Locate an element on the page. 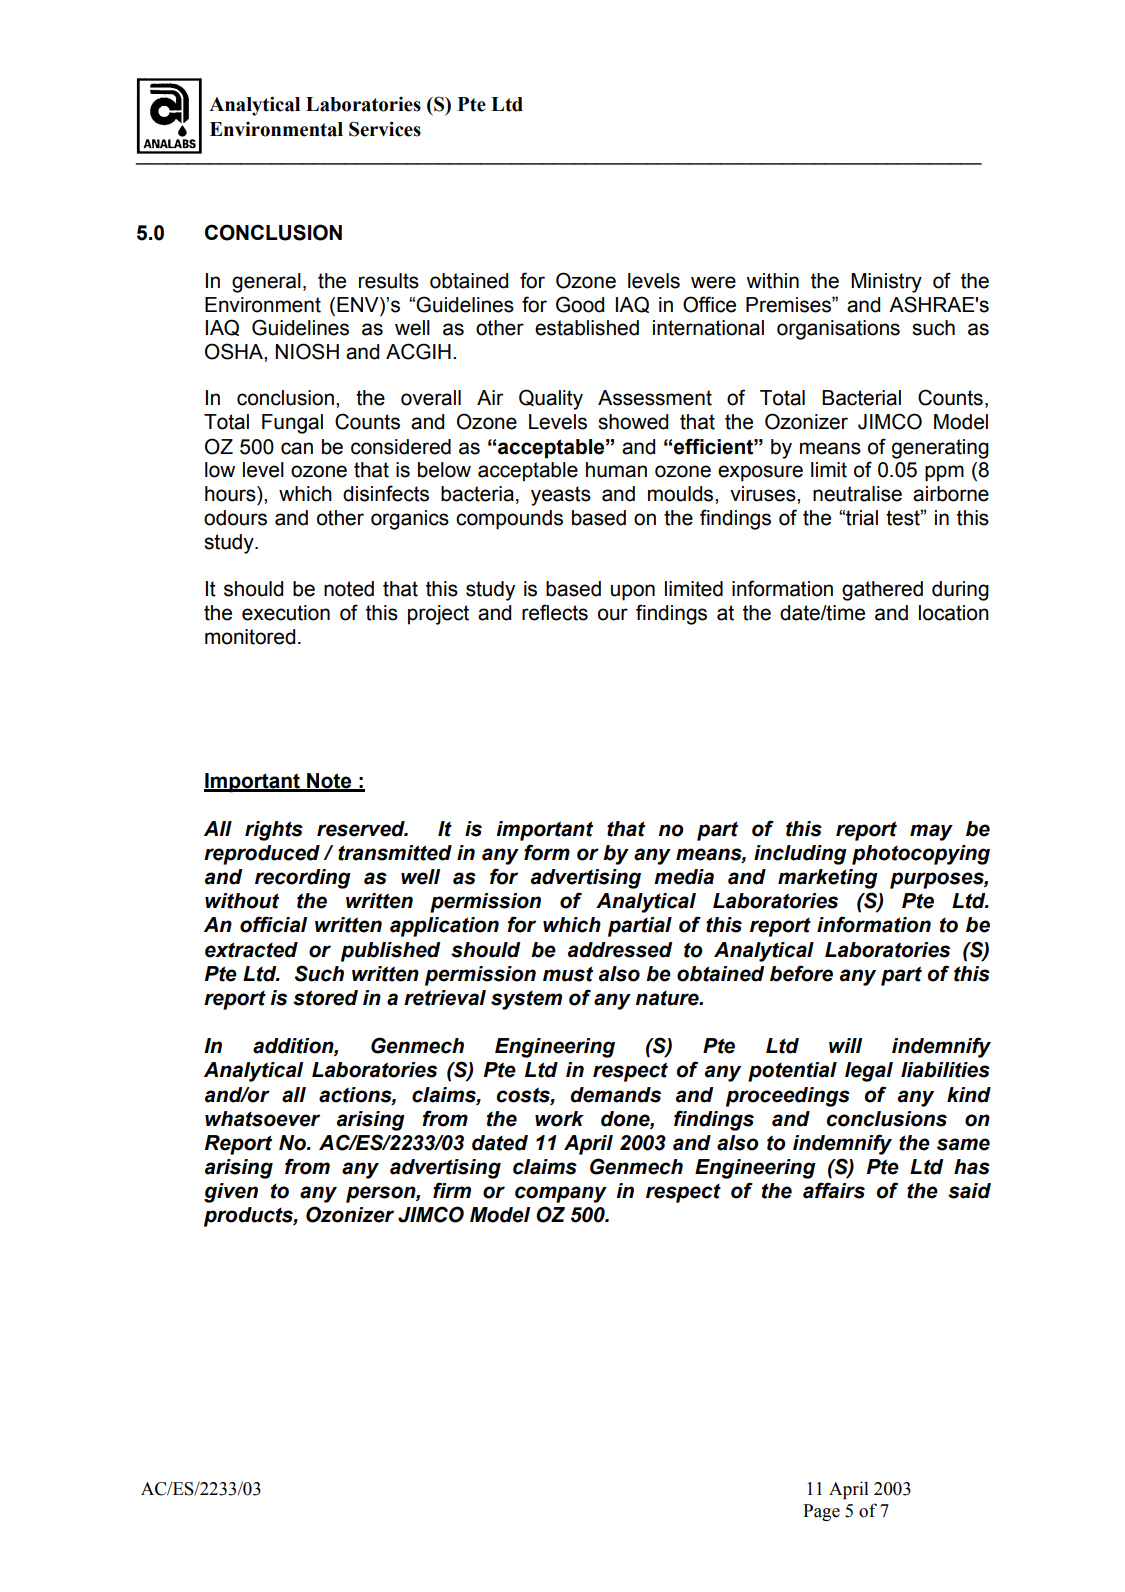  execution is located at coordinates (286, 613).
